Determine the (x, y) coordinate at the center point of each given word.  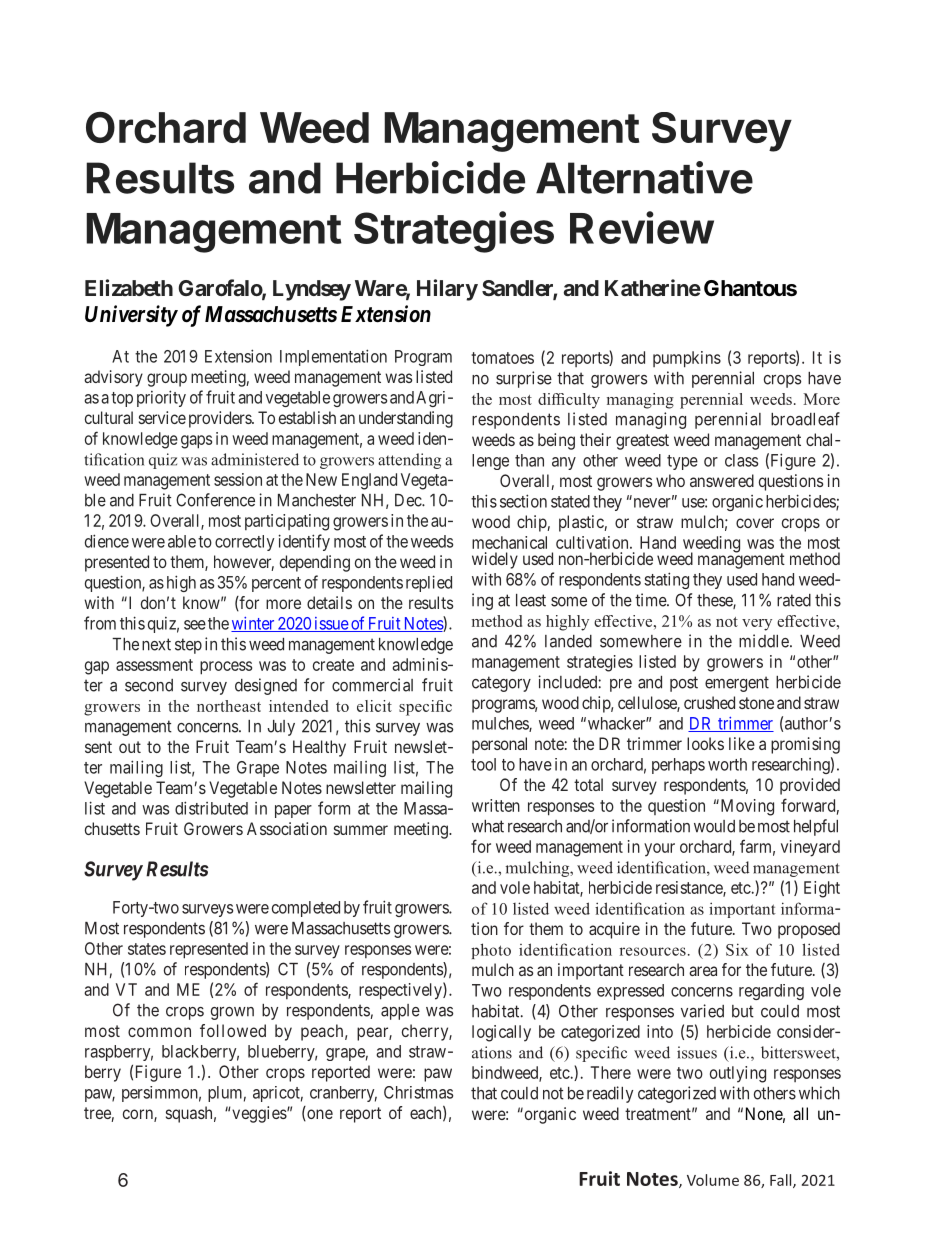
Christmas (418, 1092)
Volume (713, 1180)
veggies (259, 1114)
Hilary (447, 290)
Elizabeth (129, 287)
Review (642, 227)
